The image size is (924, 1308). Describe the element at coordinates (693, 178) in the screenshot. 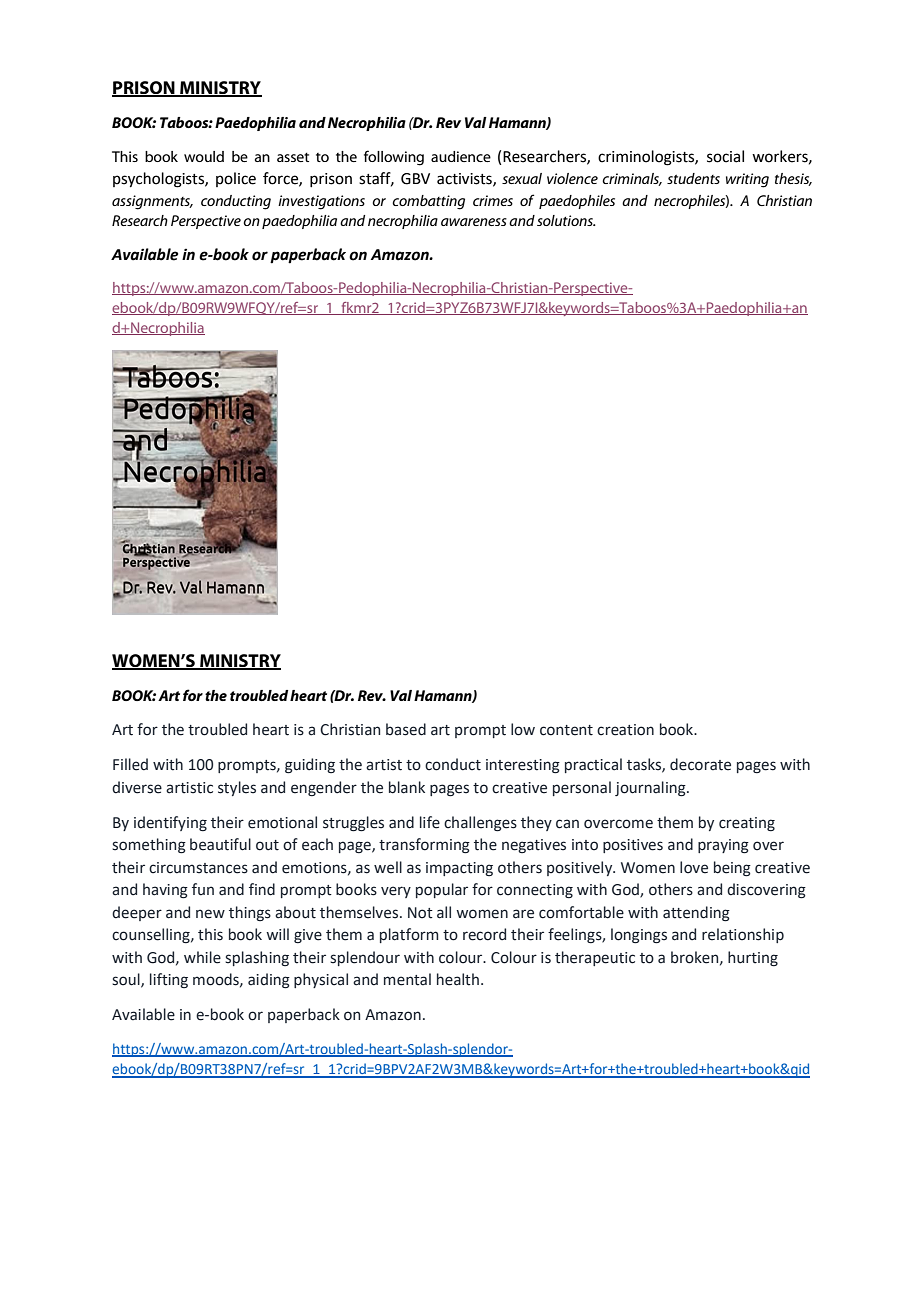

I see `students` at that location.
